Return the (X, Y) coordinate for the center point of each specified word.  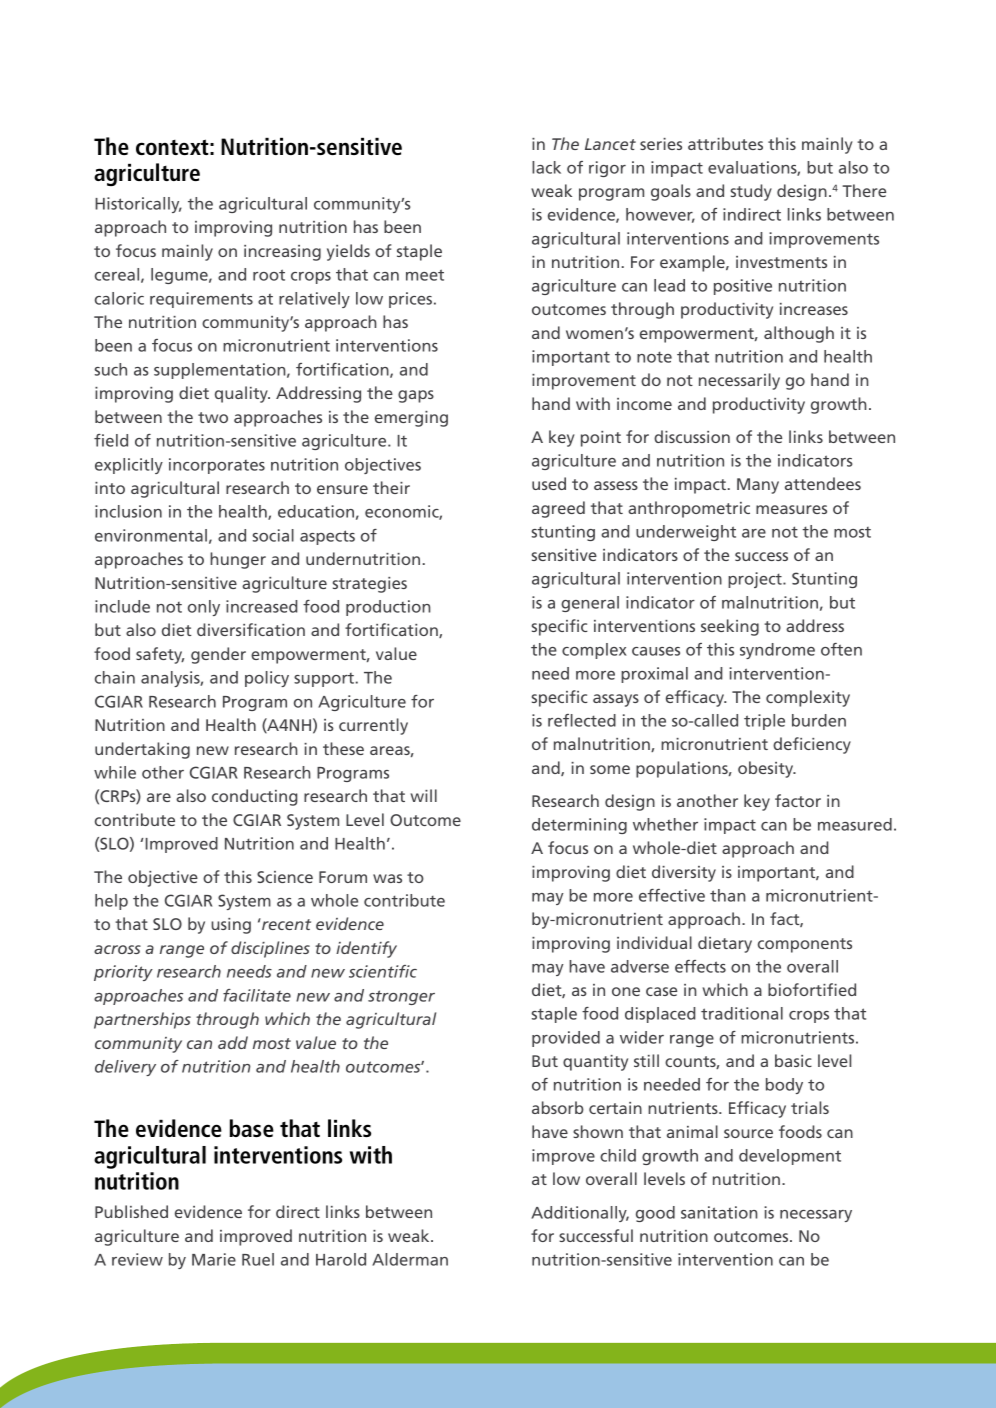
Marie (214, 1259)
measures (791, 509)
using (231, 926)
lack (546, 167)
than (728, 895)
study (751, 192)
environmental (151, 535)
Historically (138, 205)
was (387, 878)
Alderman (410, 1259)
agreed (558, 509)
